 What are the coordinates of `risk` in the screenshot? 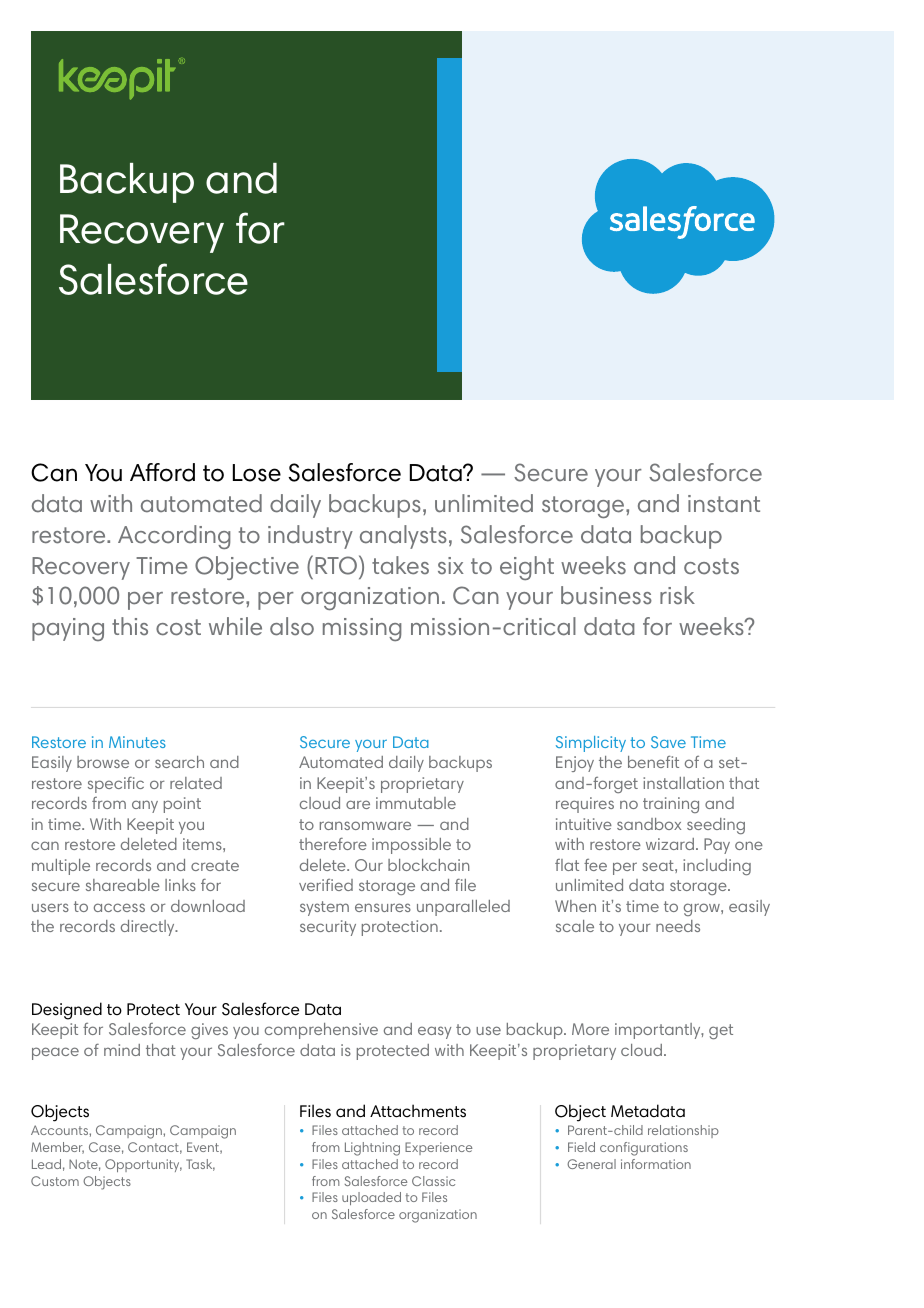 It's located at (677, 595).
